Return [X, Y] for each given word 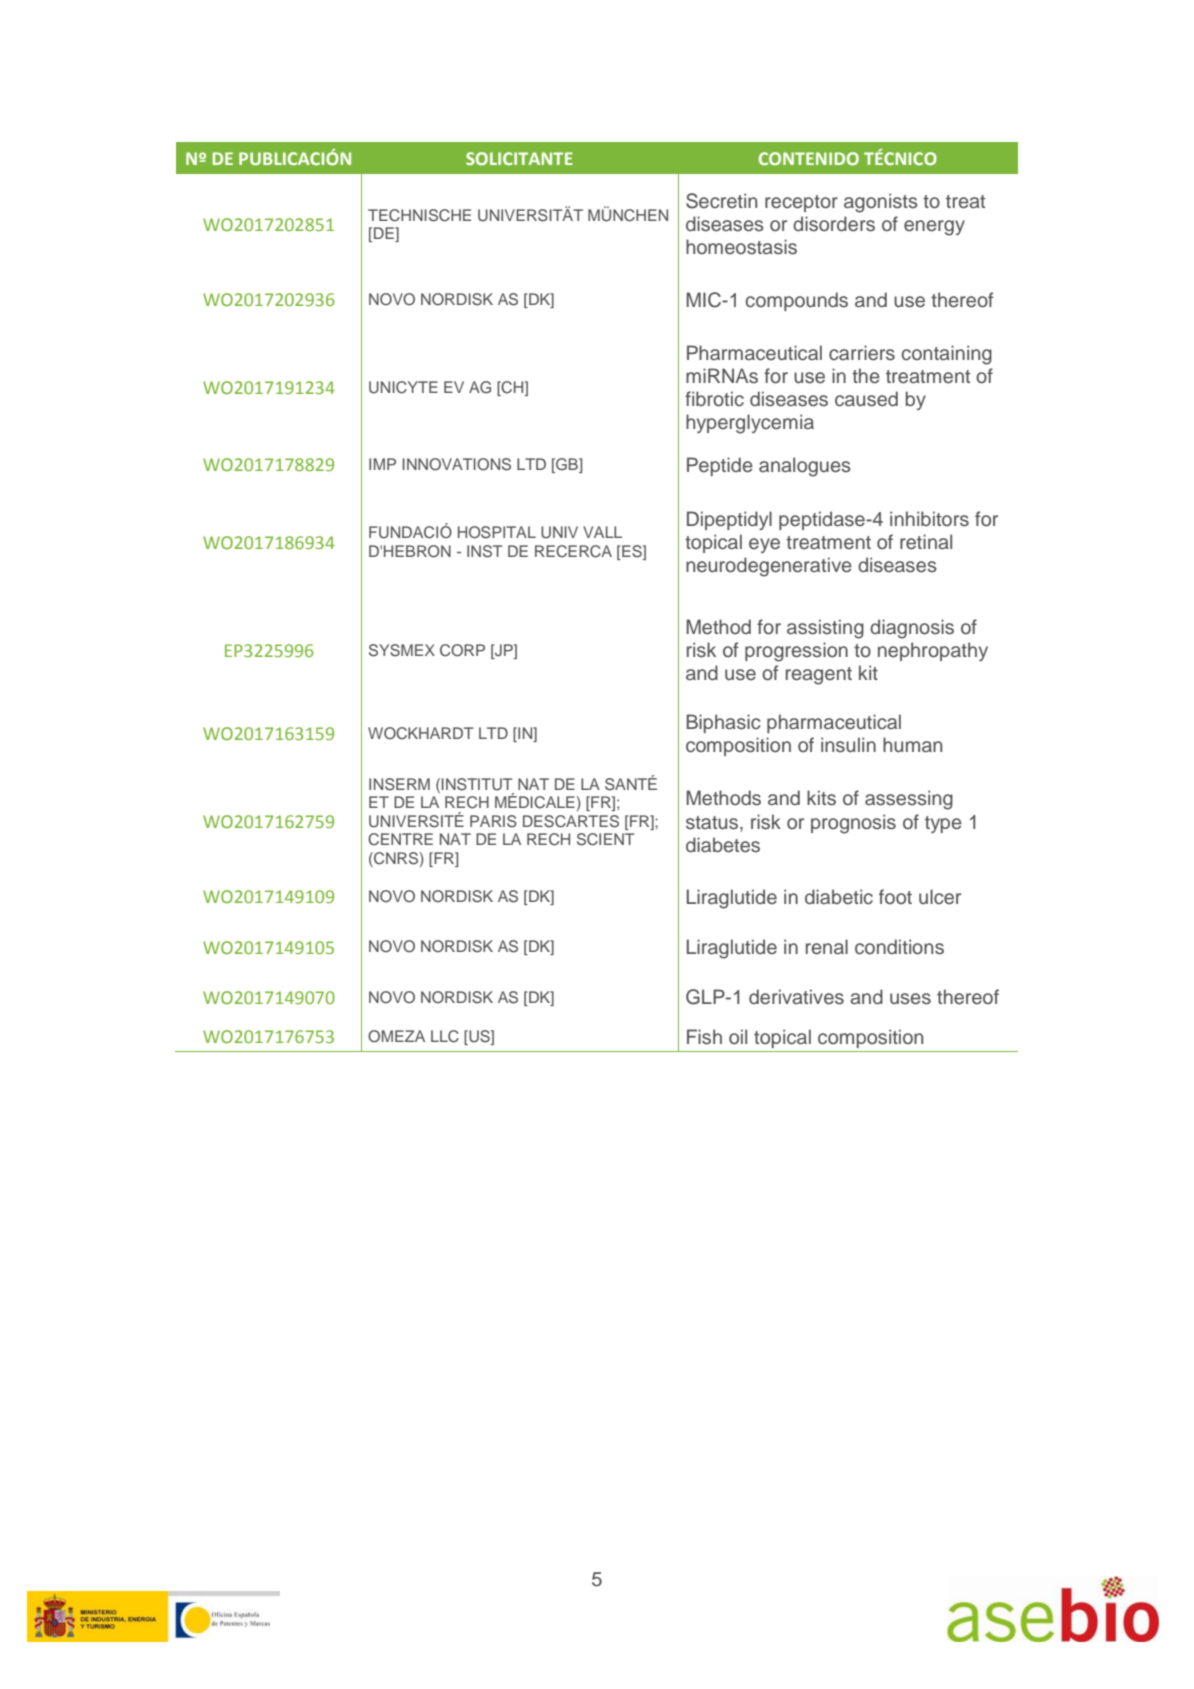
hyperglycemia [750, 424]
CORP [462, 650]
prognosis [853, 824]
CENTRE [400, 839]
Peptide [720, 466]
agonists [881, 203]
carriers [862, 353]
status [712, 823]
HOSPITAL [497, 532]
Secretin [721, 201]
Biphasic [723, 723]
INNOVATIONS [456, 464]
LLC [445, 1036]
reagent [819, 676]
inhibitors [929, 519]
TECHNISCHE [419, 215]
